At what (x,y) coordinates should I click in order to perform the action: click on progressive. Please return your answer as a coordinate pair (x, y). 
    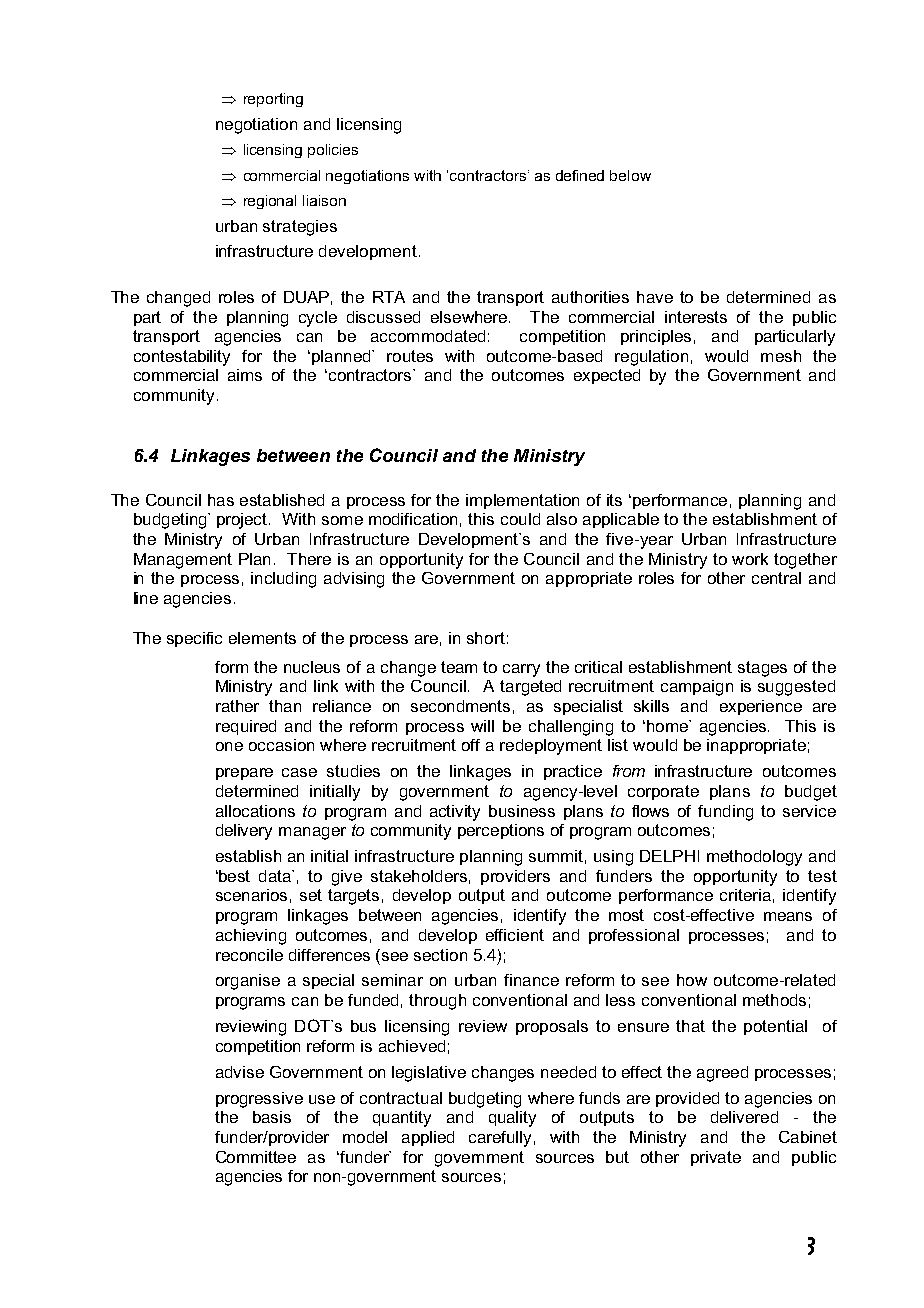
    Looking at the image, I should click on (259, 1100).
